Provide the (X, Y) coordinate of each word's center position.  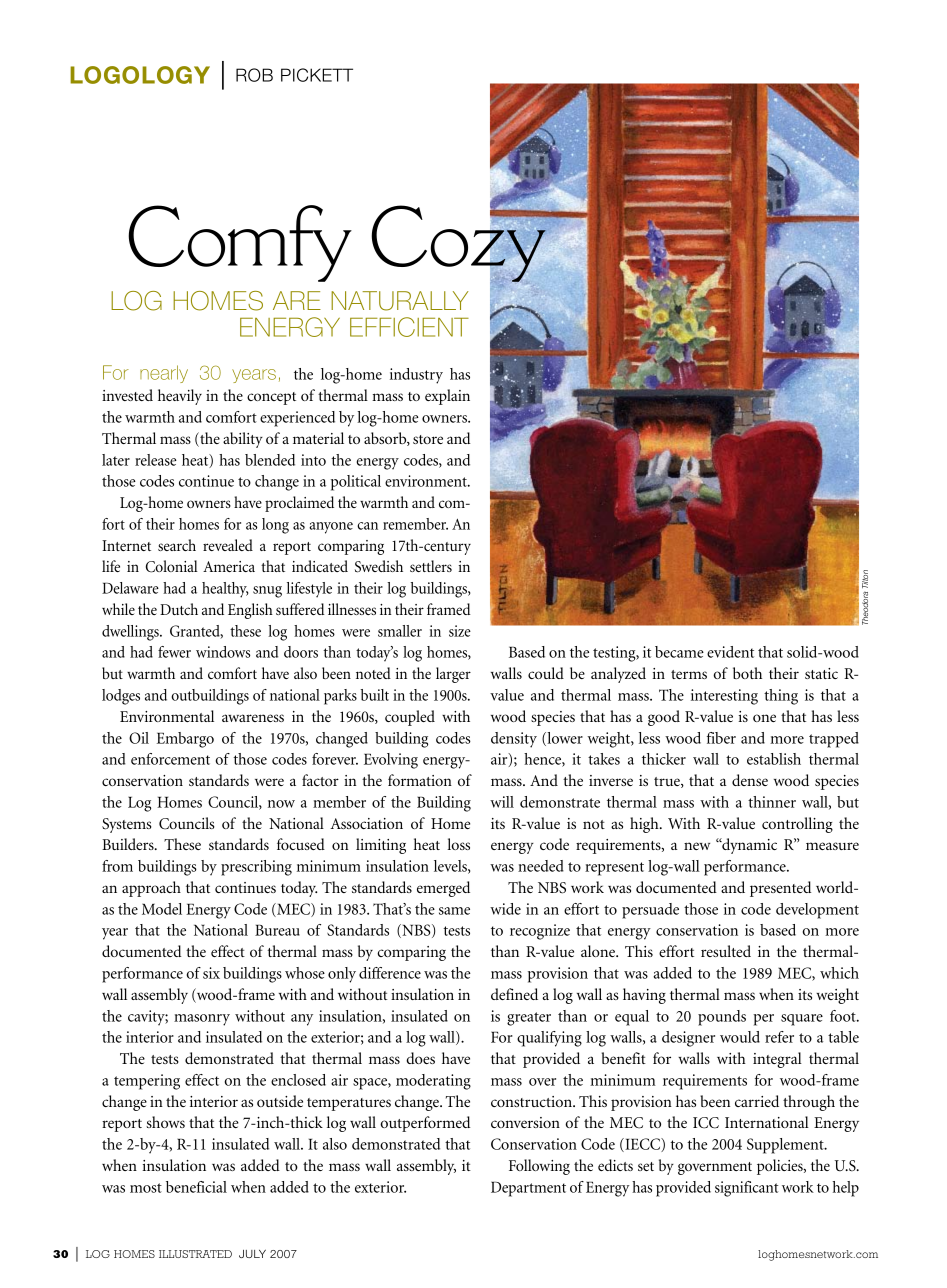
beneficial (196, 1187)
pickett (317, 75)
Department (528, 1189)
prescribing (256, 868)
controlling (797, 825)
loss (458, 844)
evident (730, 652)
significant (746, 1189)
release (156, 460)
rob (254, 75)
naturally (399, 301)
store (428, 439)
